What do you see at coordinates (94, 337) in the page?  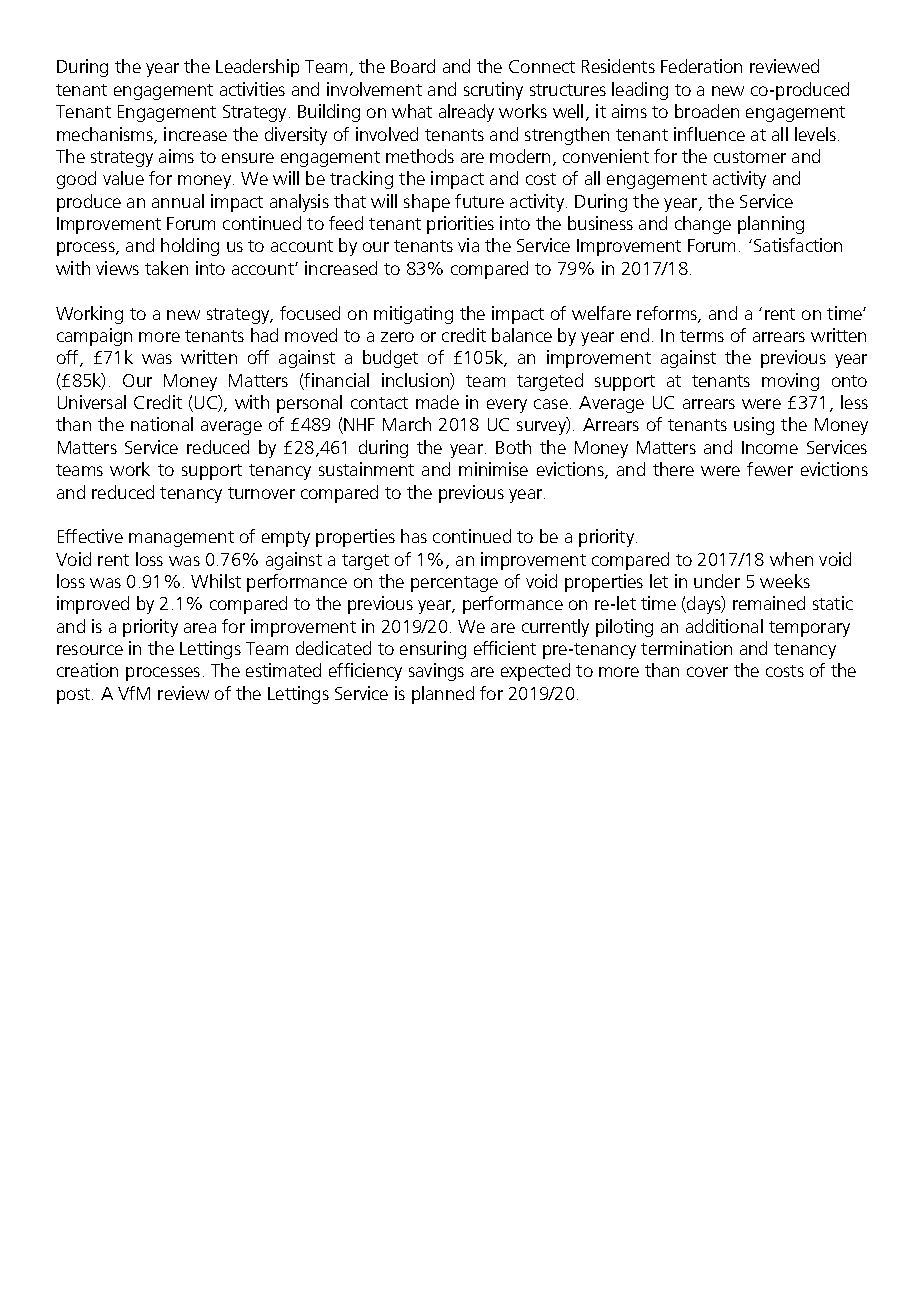 I see `campaign` at bounding box center [94, 337].
